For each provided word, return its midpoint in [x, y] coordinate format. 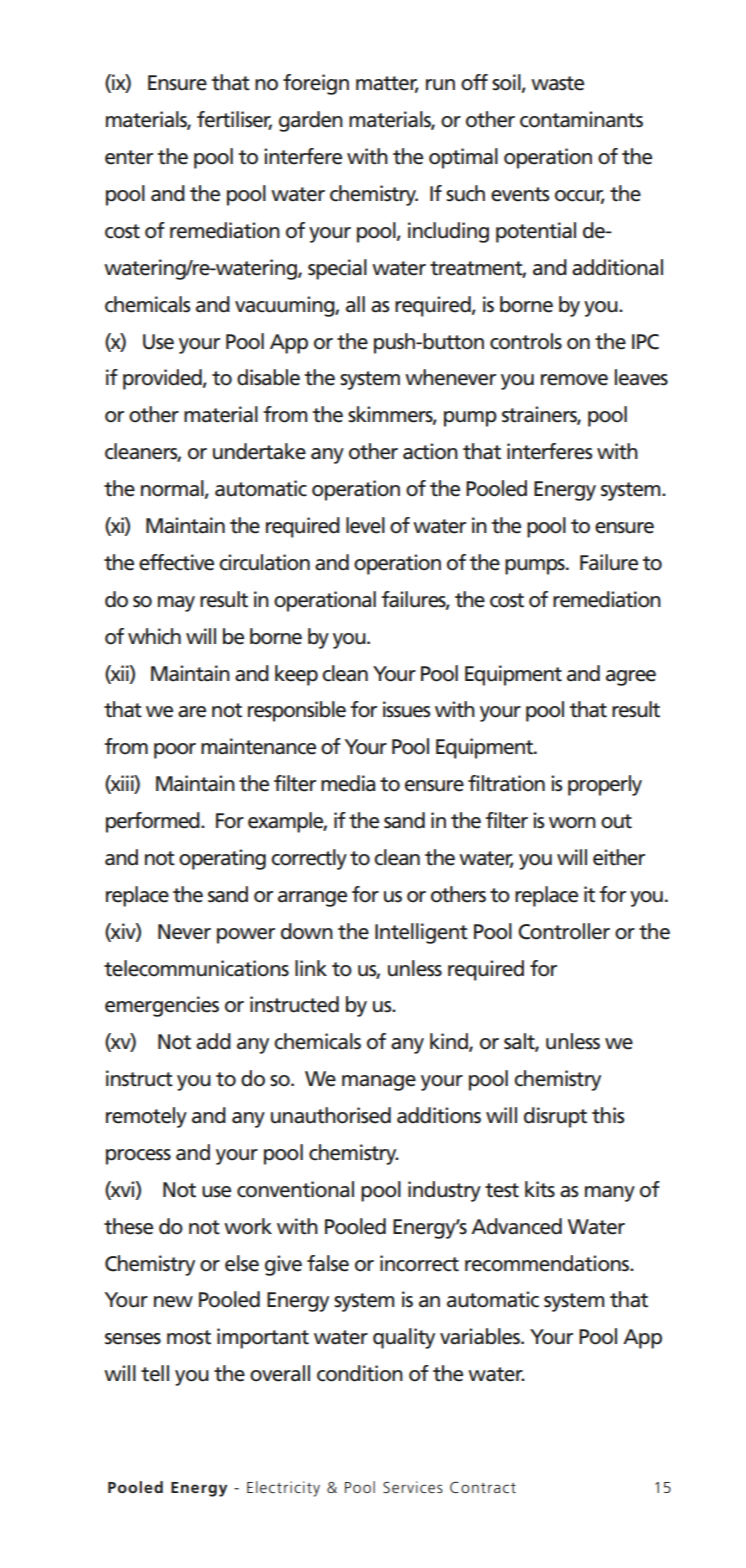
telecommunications [196, 968]
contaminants [581, 119]
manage [379, 1083]
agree [631, 678]
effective [176, 562]
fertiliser [234, 120]
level [365, 525]
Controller [564, 931]
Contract [483, 1487]
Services [413, 1487]
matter [387, 84]
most [189, 1337]
